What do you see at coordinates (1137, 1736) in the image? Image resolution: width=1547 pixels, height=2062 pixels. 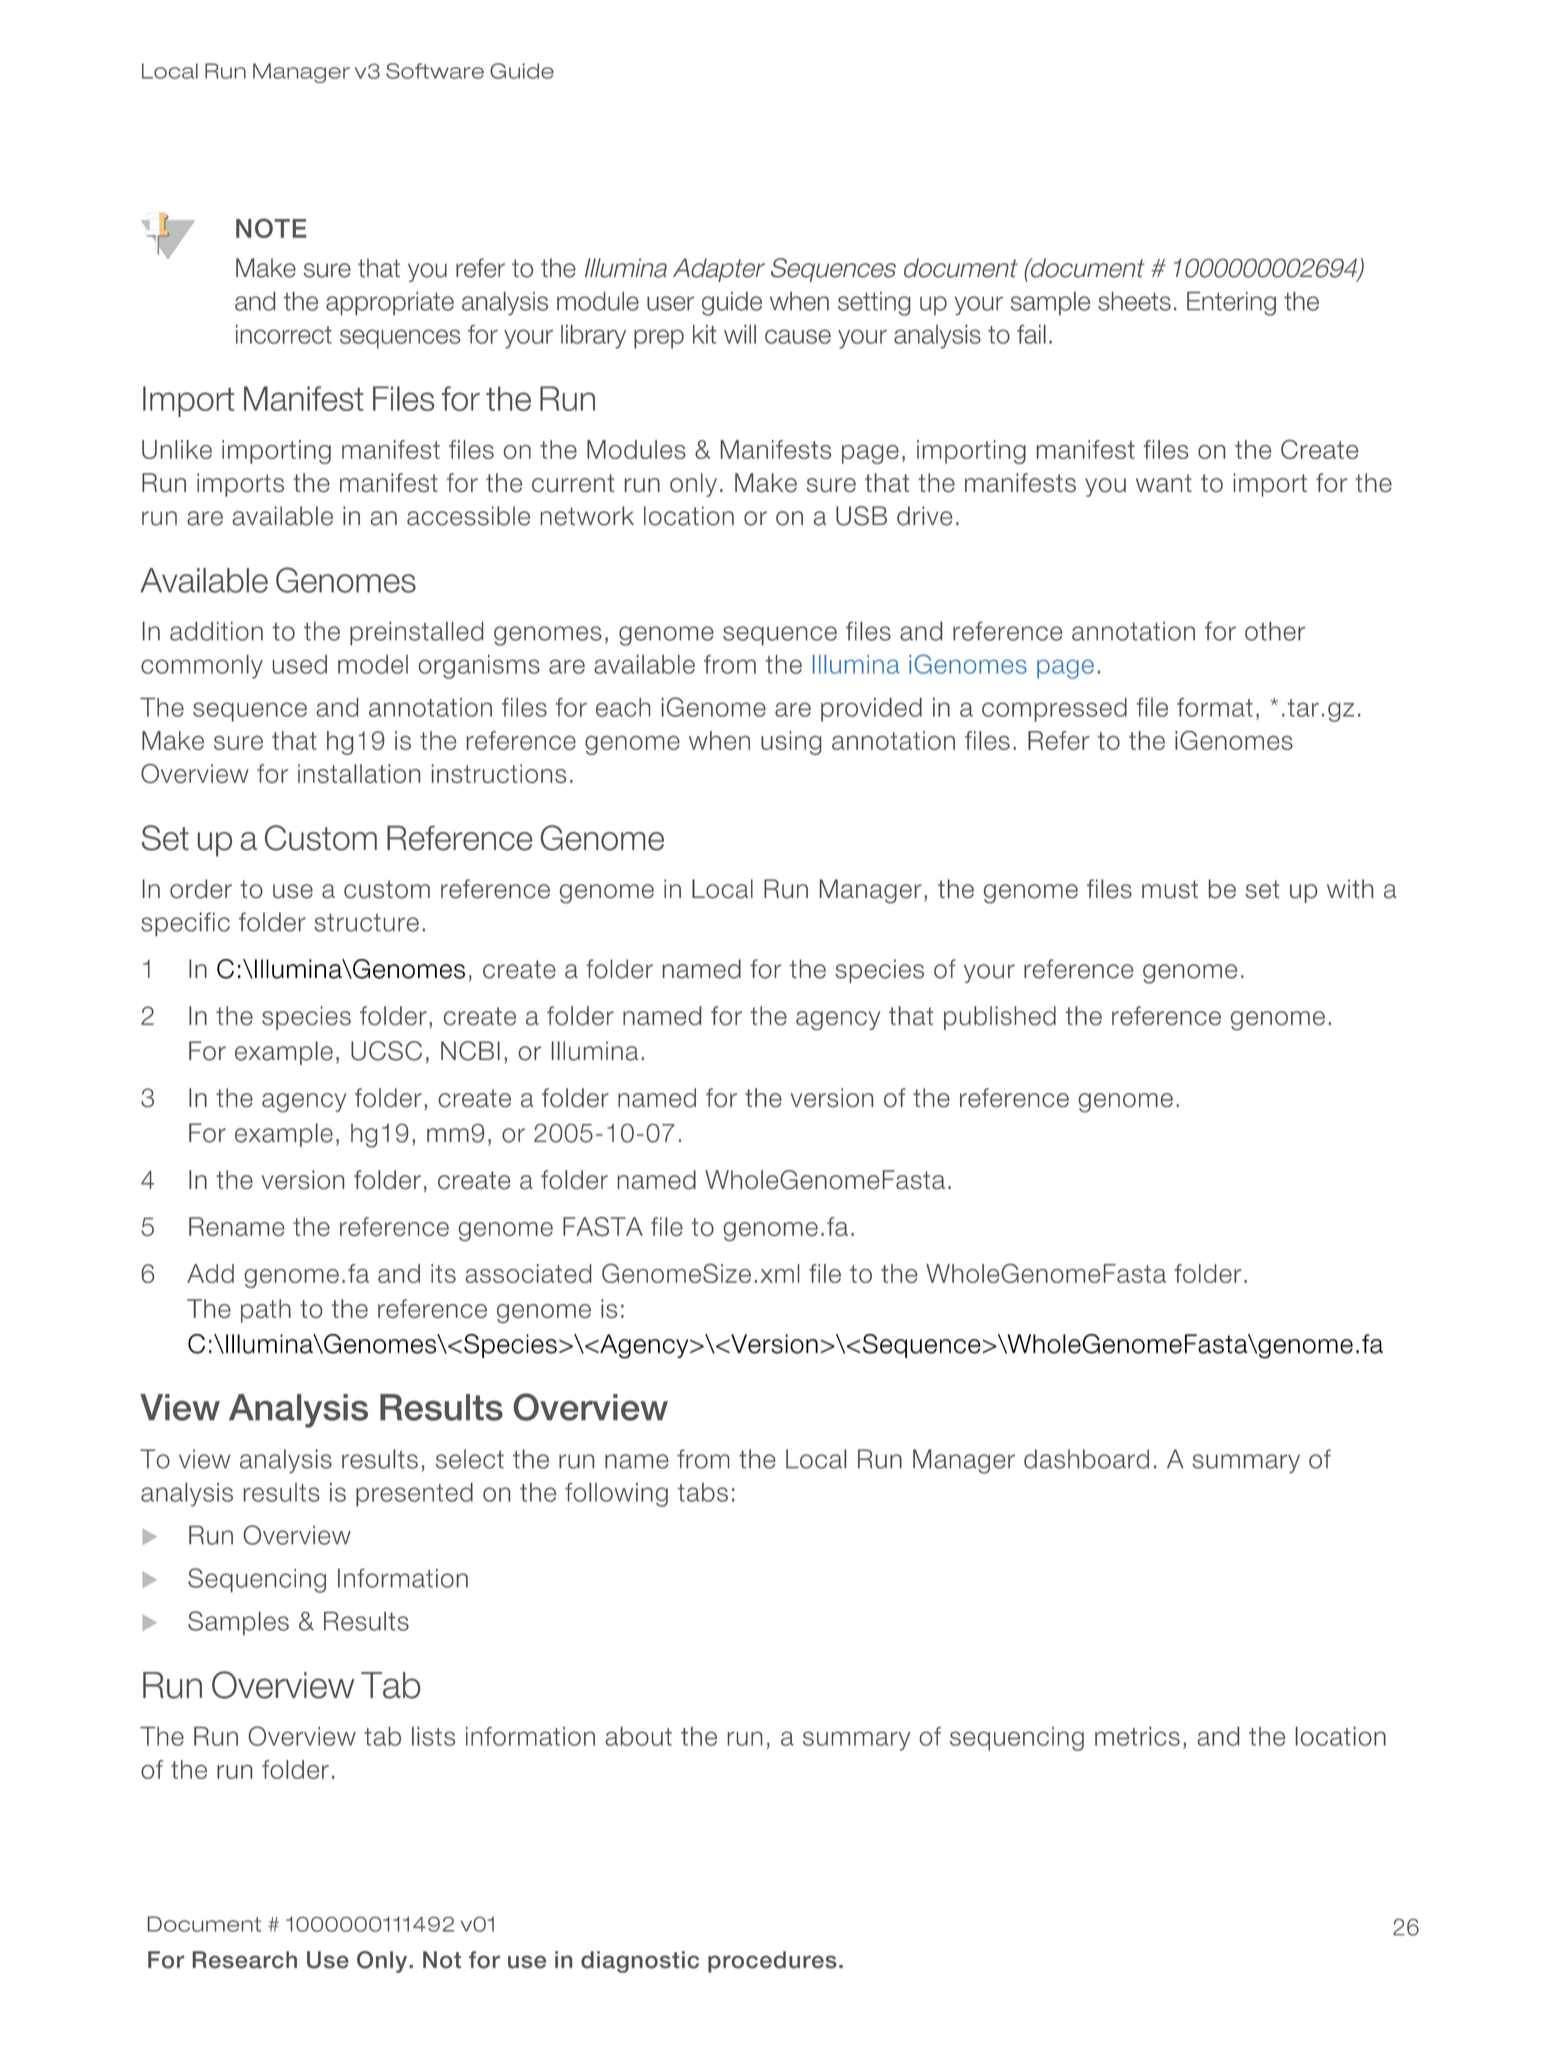 I see `metrics` at bounding box center [1137, 1736].
